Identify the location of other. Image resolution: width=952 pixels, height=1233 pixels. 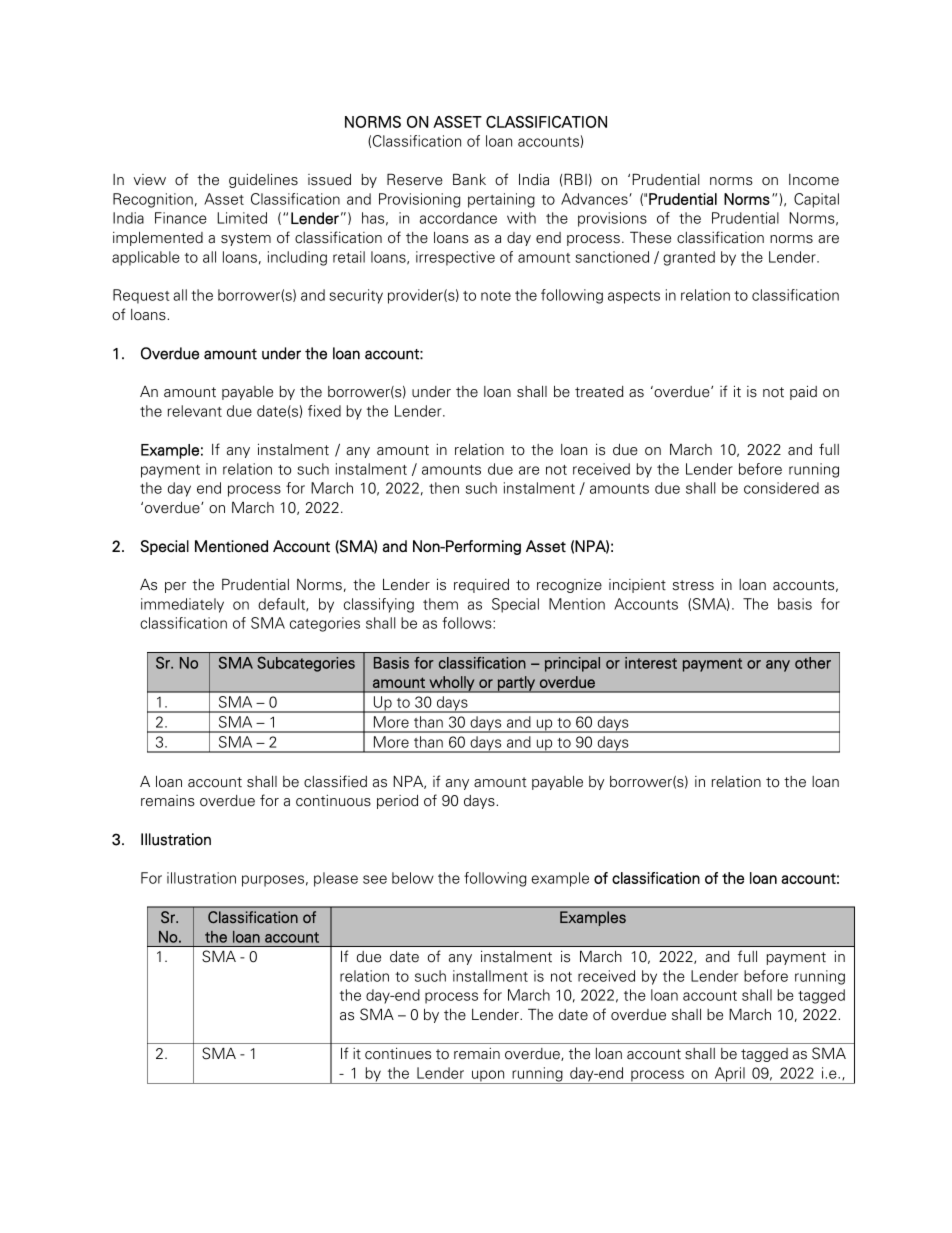
(813, 663).
